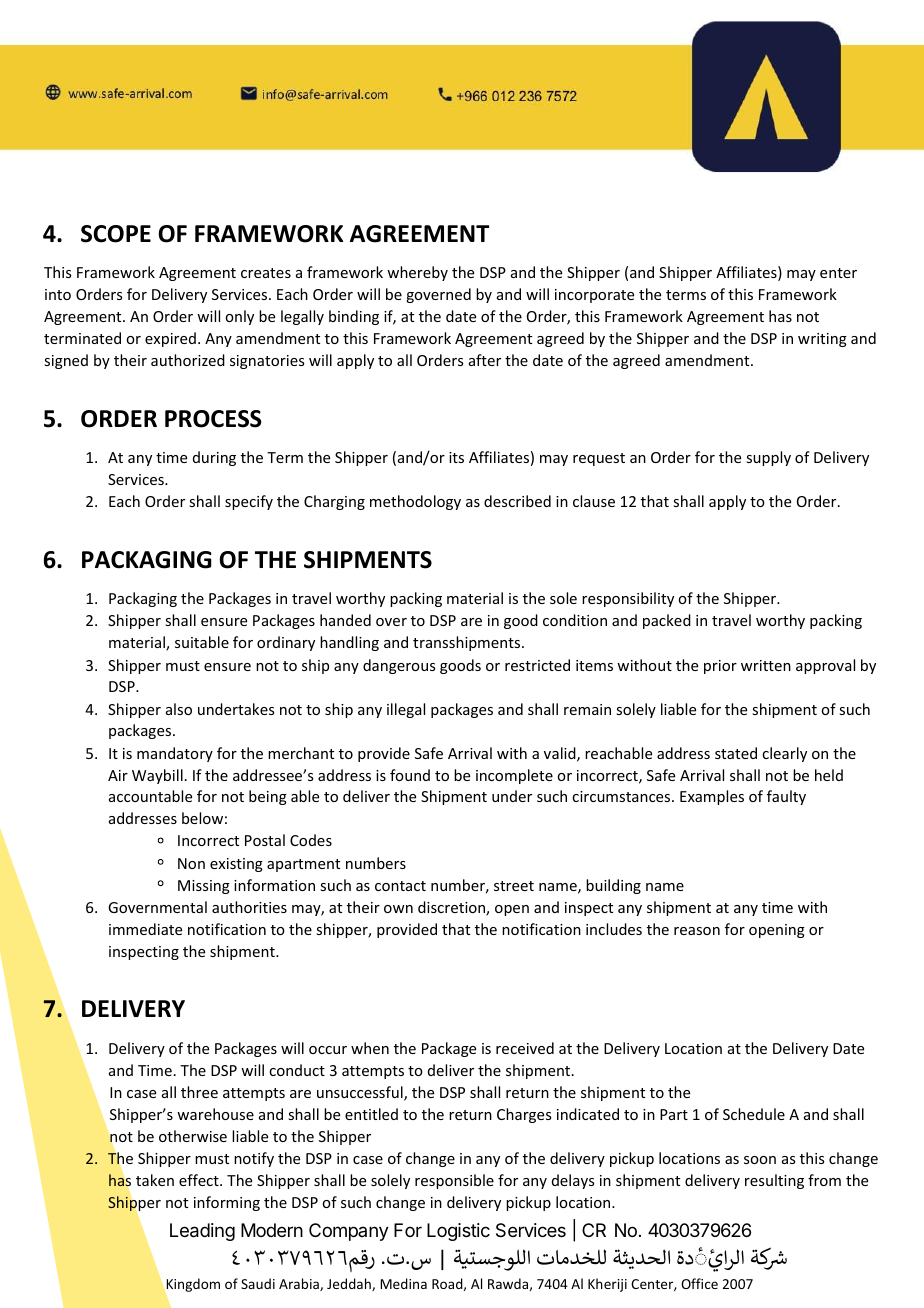 Image resolution: width=924 pixels, height=1308 pixels. Describe the element at coordinates (822, 340) in the screenshot. I see `writing` at that location.
